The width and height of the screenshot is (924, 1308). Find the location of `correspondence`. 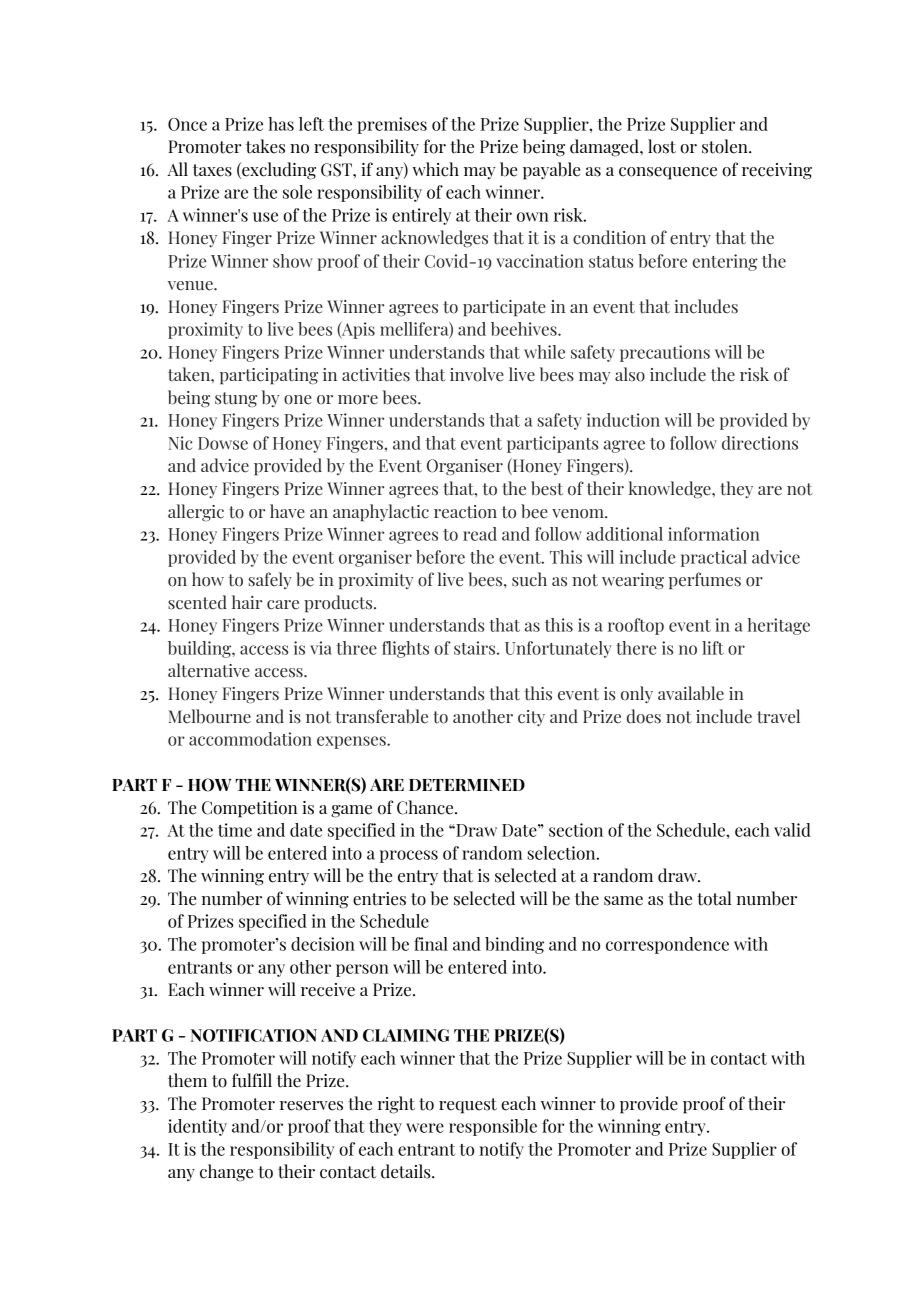

correspondence is located at coordinates (667, 945).
